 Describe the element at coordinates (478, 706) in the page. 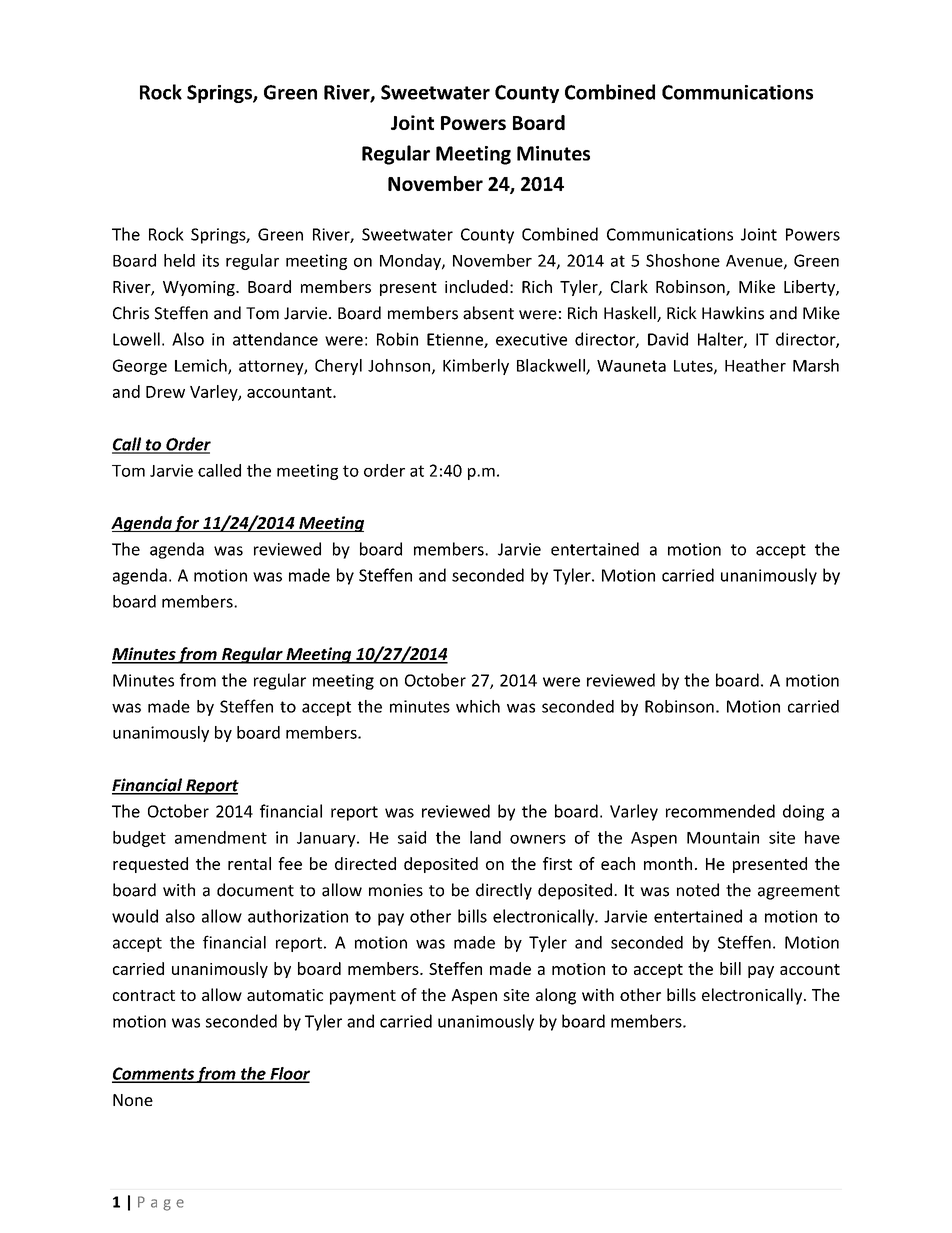

I see `which` at that location.
